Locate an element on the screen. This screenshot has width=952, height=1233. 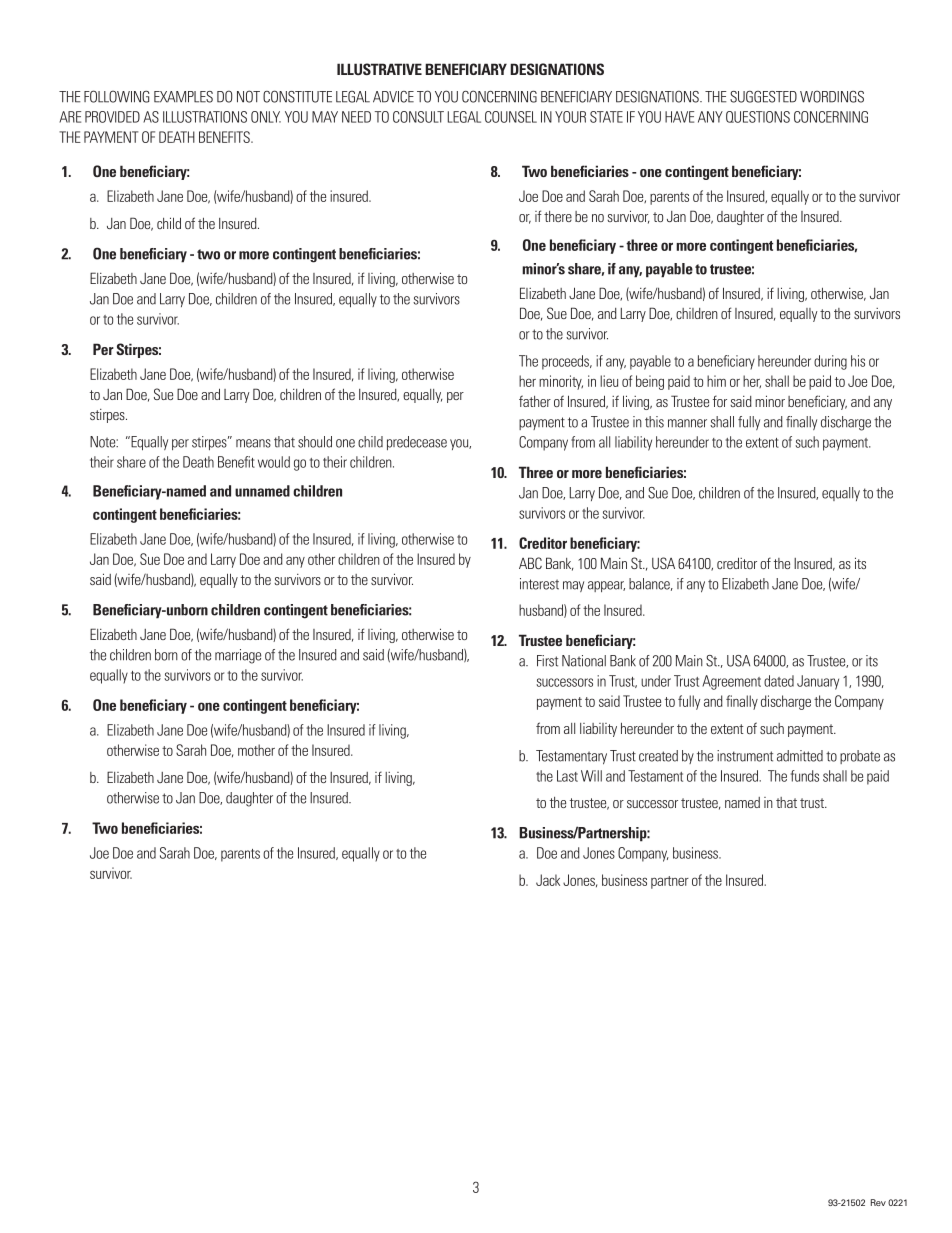
YOUR is located at coordinates (570, 117).
